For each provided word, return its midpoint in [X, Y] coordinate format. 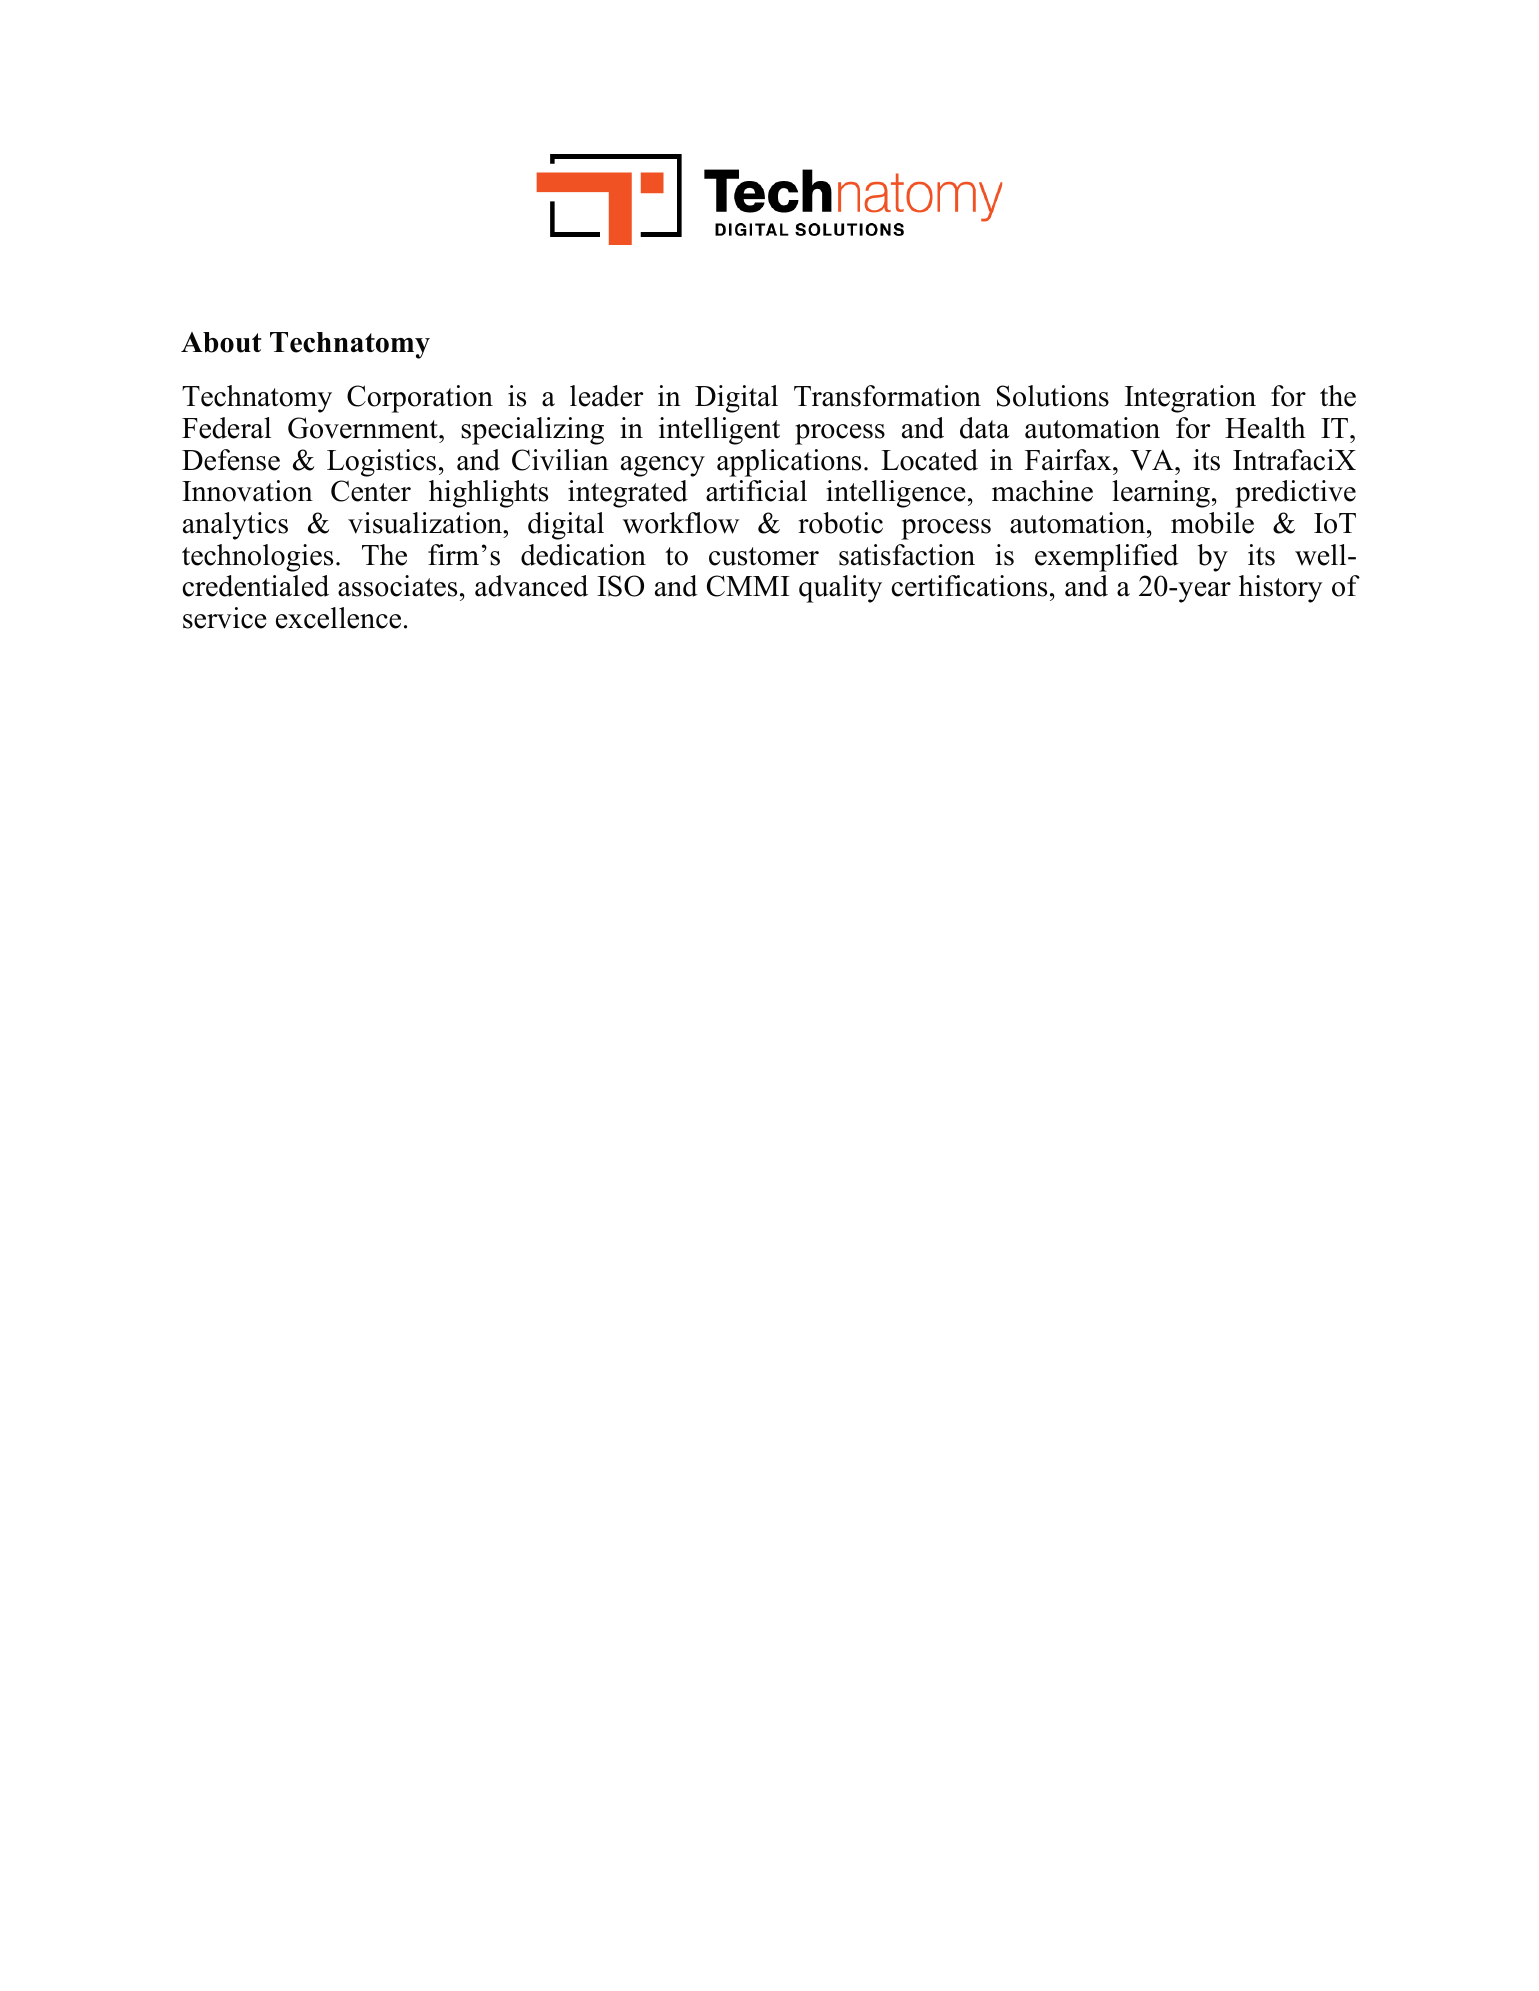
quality [840, 589]
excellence [338, 618]
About [221, 342]
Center [371, 491]
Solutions [1053, 396]
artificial [756, 491]
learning [1161, 494]
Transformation [887, 396]
